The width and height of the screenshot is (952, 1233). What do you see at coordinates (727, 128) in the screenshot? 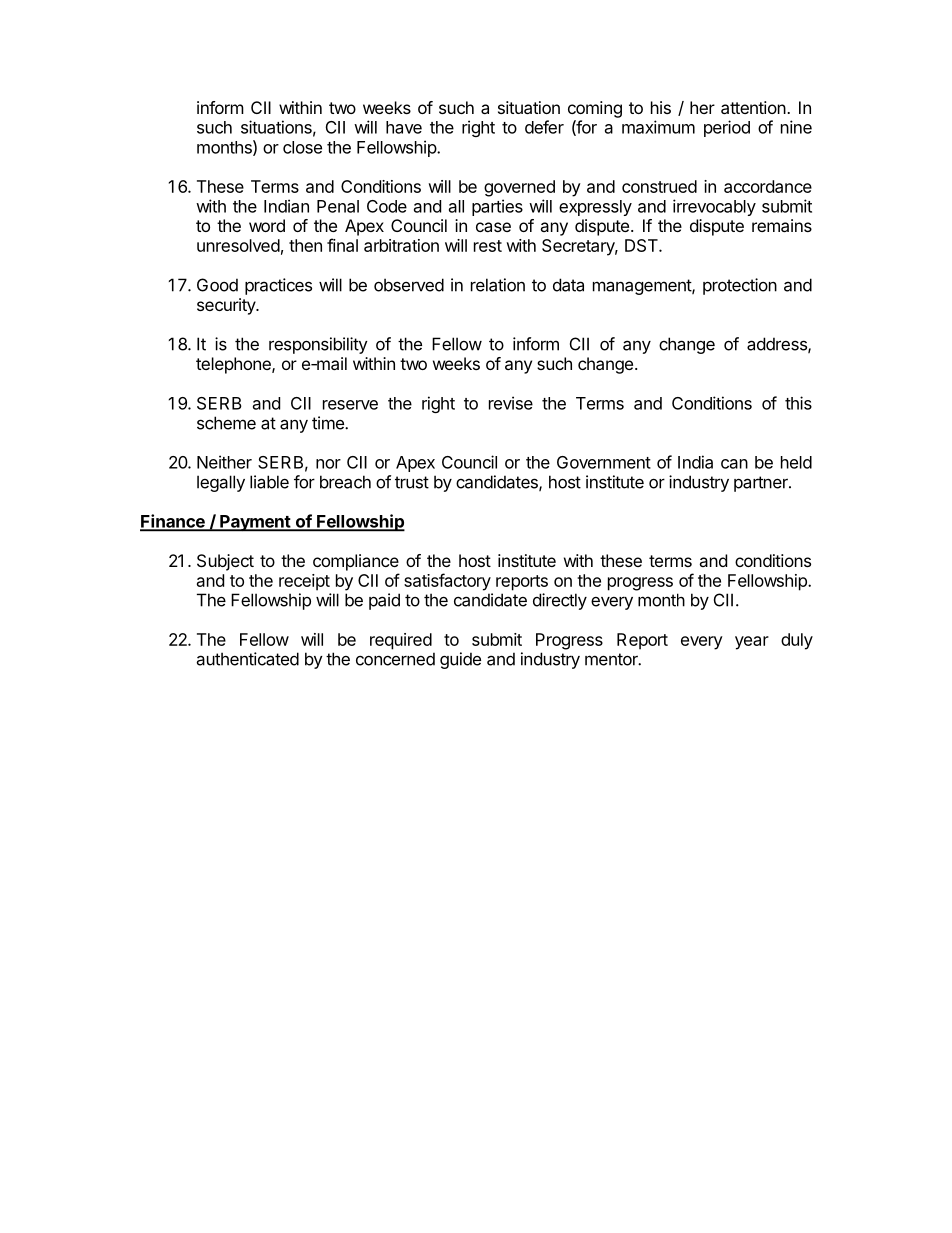
I see `period` at bounding box center [727, 128].
